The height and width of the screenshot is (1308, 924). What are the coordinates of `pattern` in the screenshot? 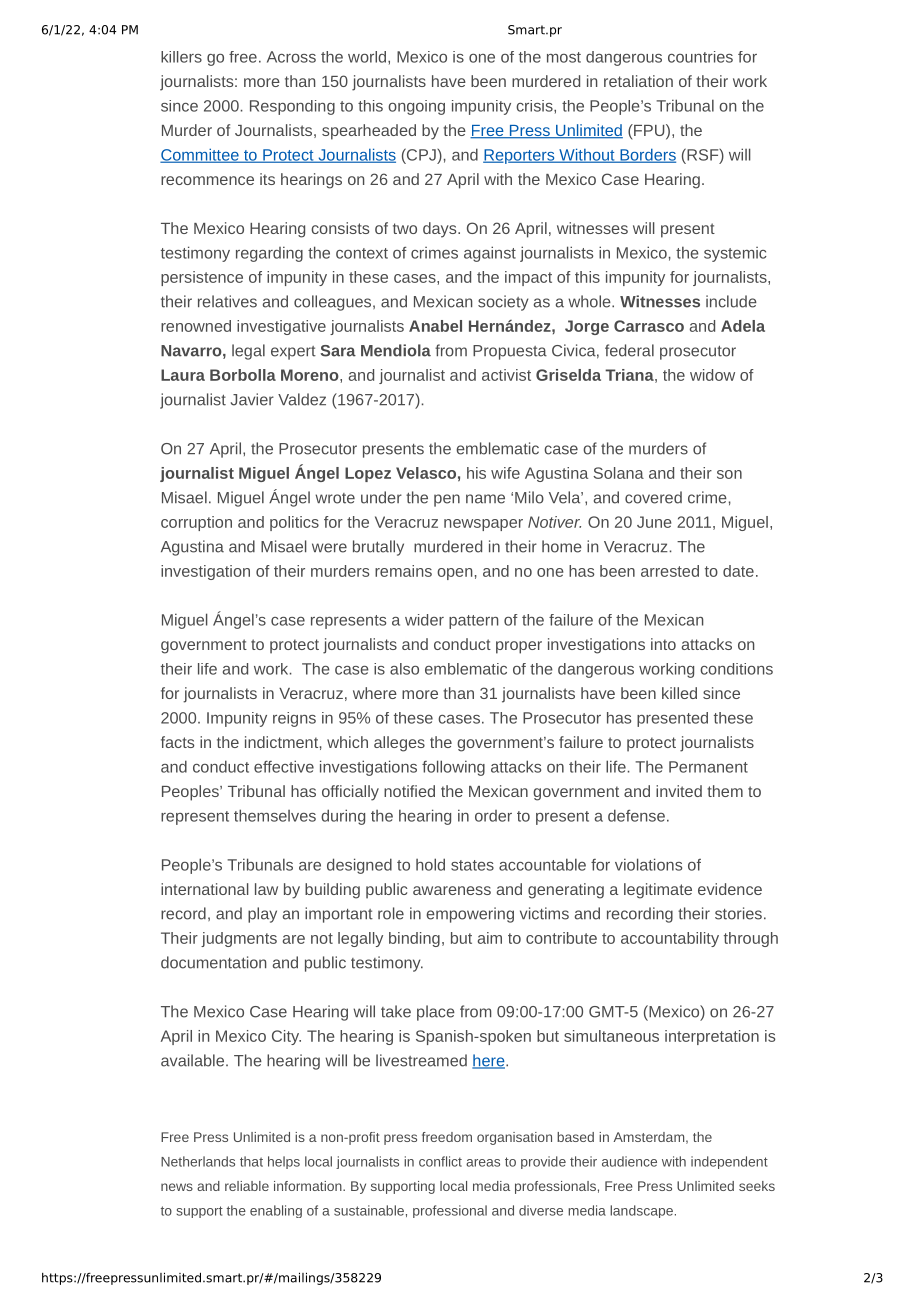 It's located at (473, 622).
